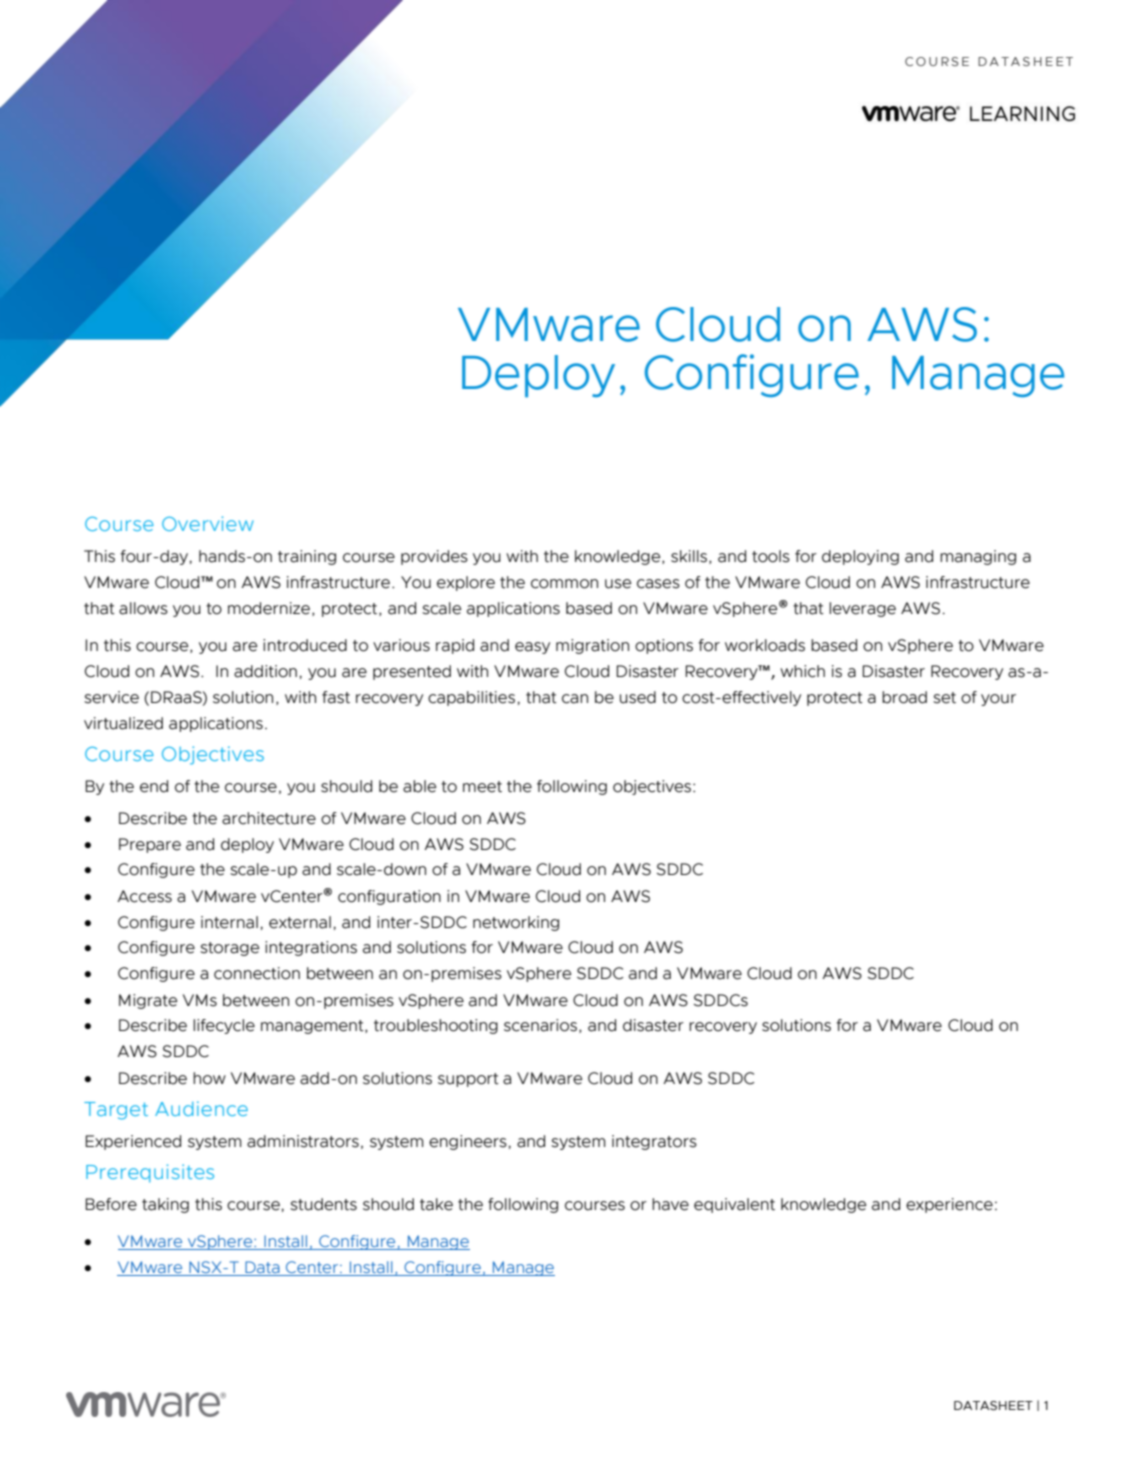  Describe the element at coordinates (564, 584) in the screenshot. I see `common` at that location.
